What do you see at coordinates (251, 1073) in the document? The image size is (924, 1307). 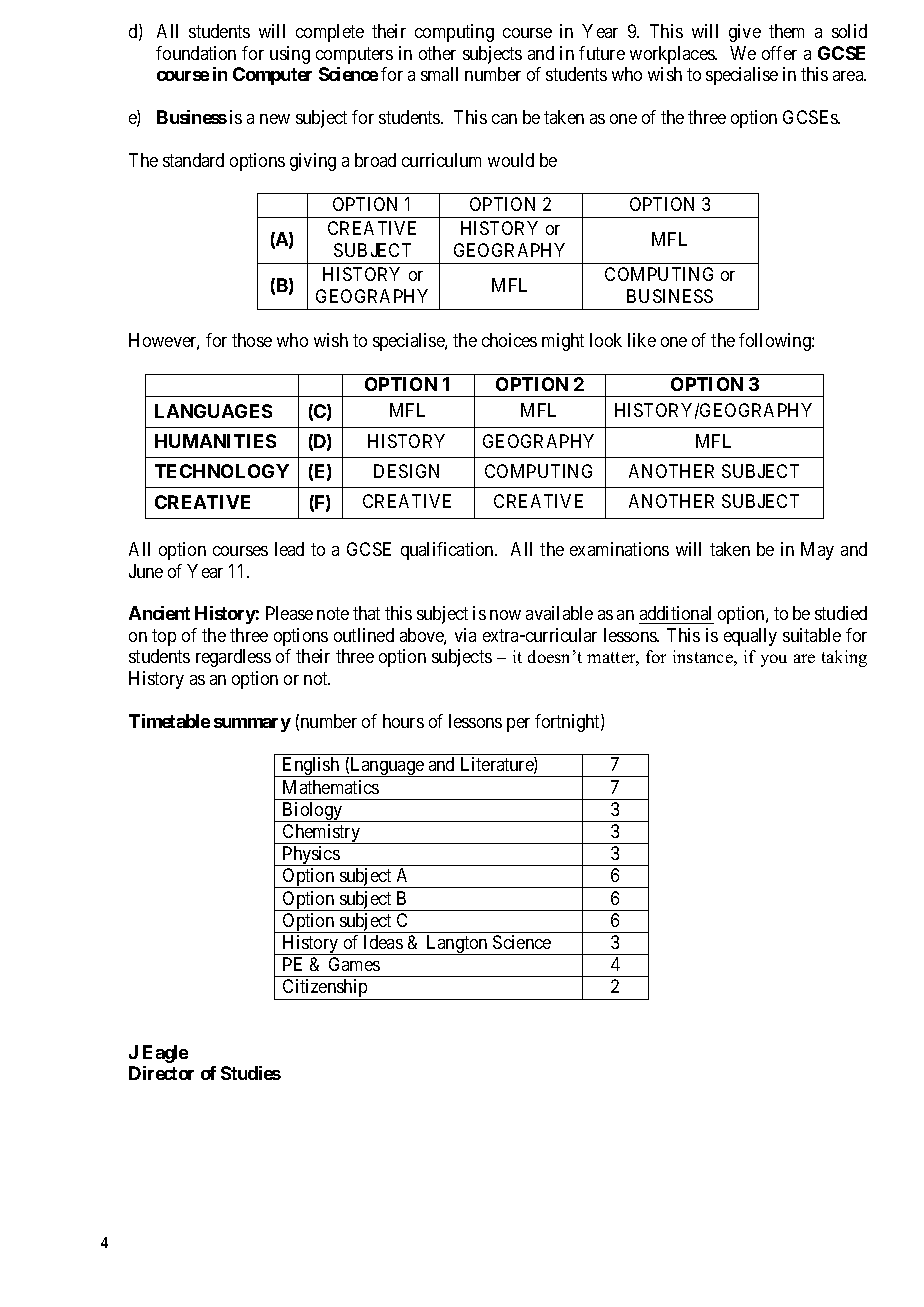 I see `Studies` at bounding box center [251, 1073].
